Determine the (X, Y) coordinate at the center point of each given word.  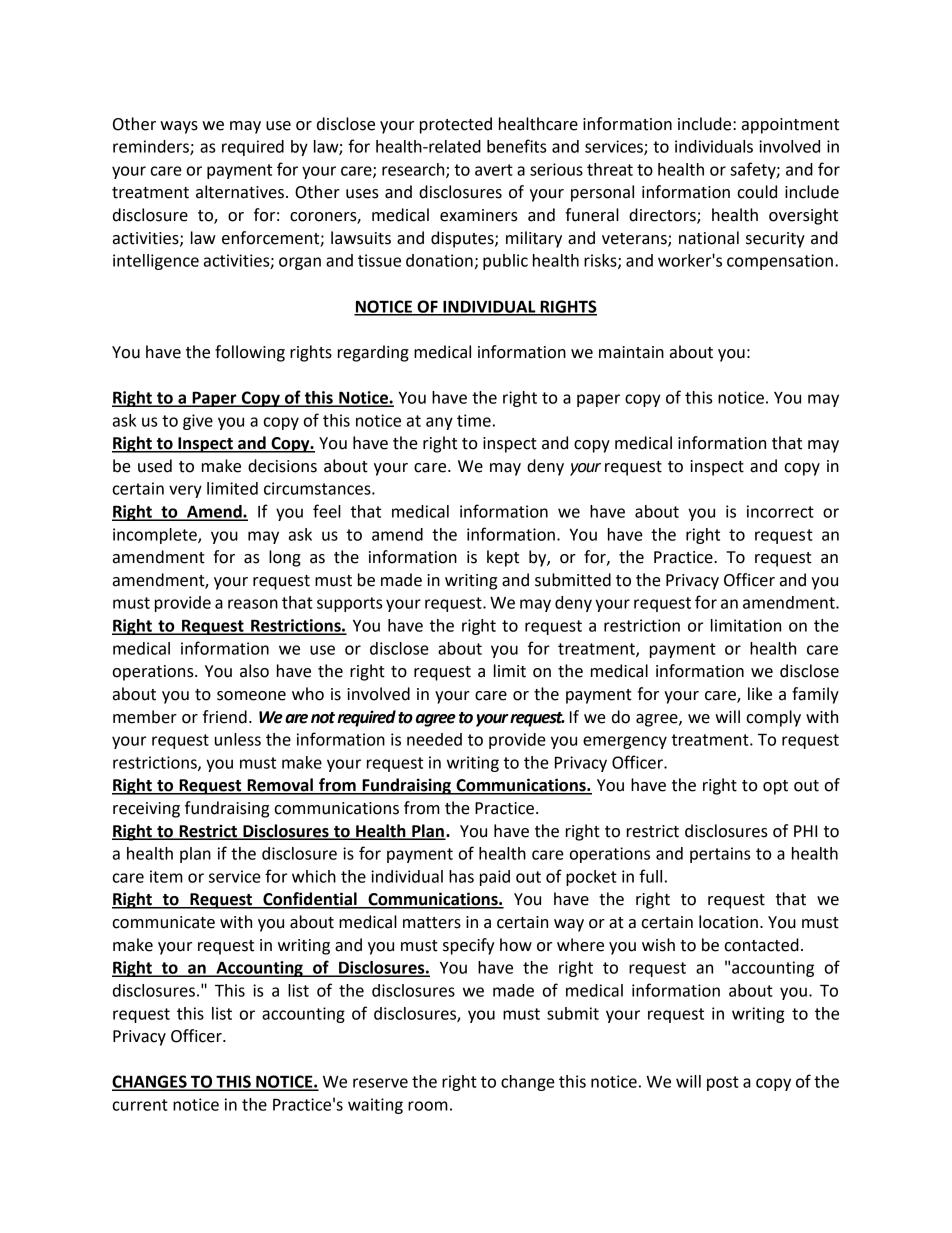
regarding (373, 353)
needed (434, 739)
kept (503, 558)
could (757, 192)
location (728, 922)
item (166, 876)
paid (495, 878)
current (140, 1105)
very (185, 491)
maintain (631, 352)
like (760, 694)
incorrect (780, 511)
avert (494, 170)
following (250, 353)
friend (225, 717)
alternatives (240, 192)
